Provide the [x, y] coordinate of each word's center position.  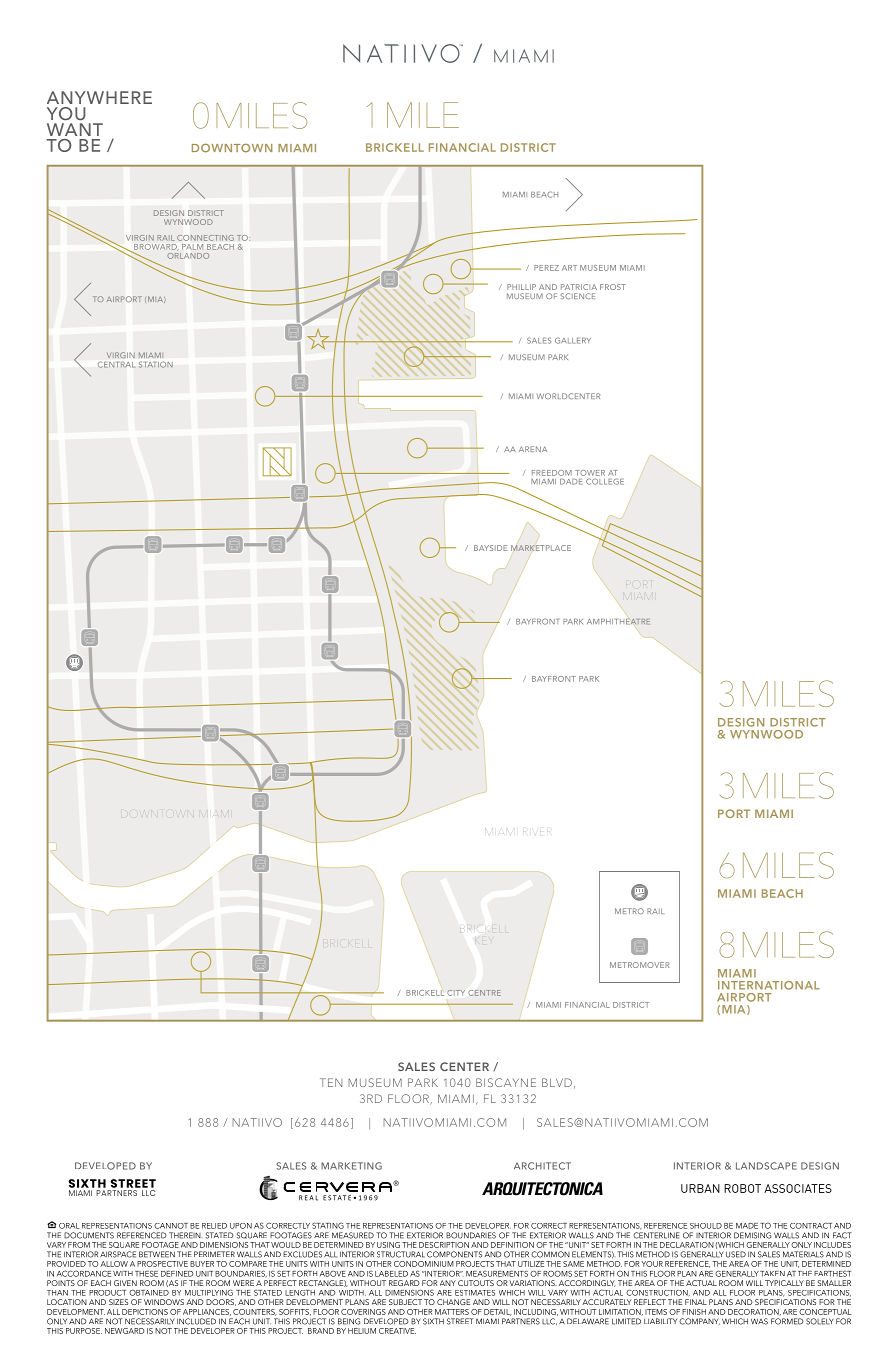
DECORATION [754, 1312]
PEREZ [546, 268]
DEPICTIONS [145, 1312]
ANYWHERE [99, 97]
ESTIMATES [475, 1293]
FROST [613, 287]
